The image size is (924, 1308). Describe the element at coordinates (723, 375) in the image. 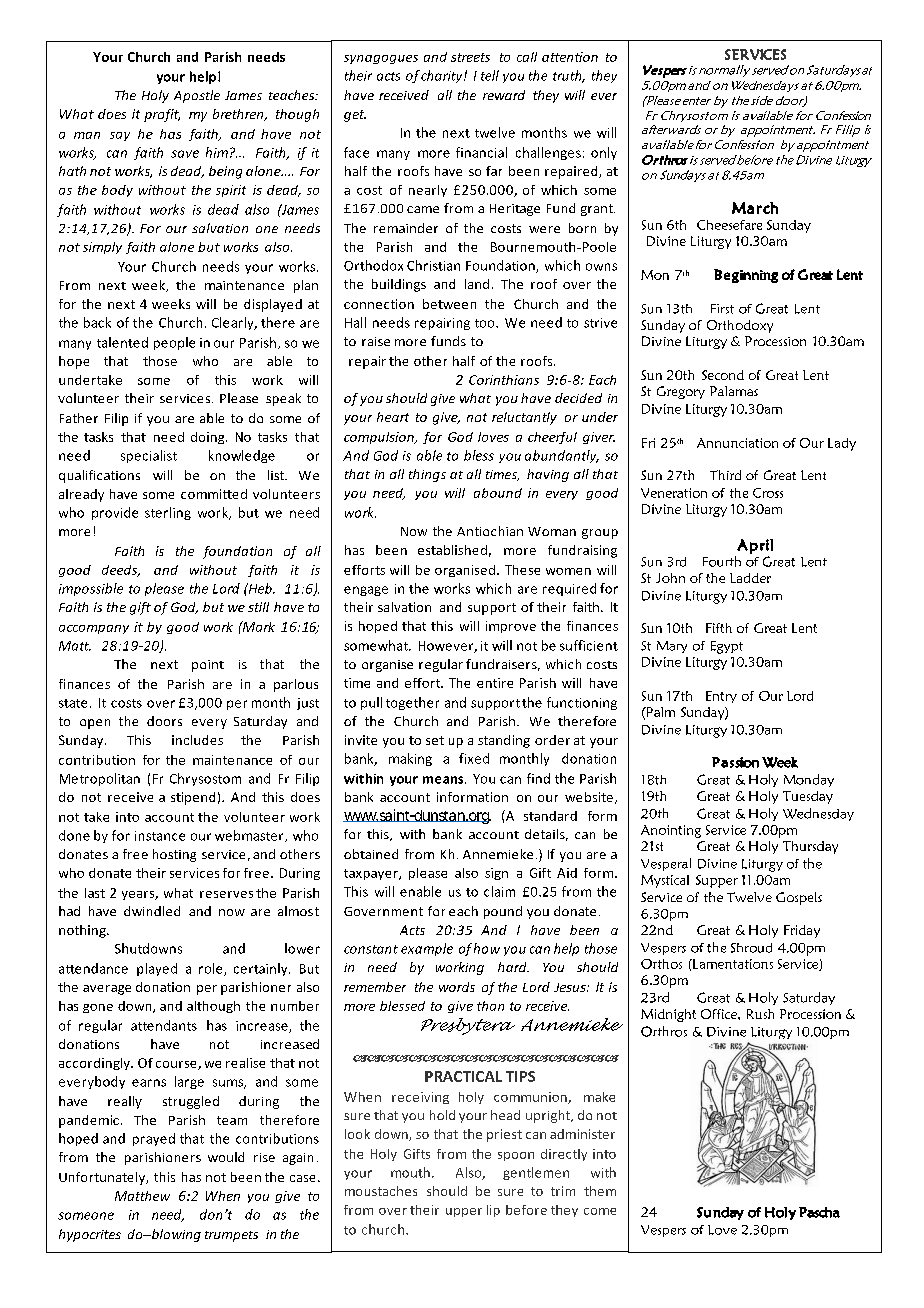

I see `Second` at that location.
